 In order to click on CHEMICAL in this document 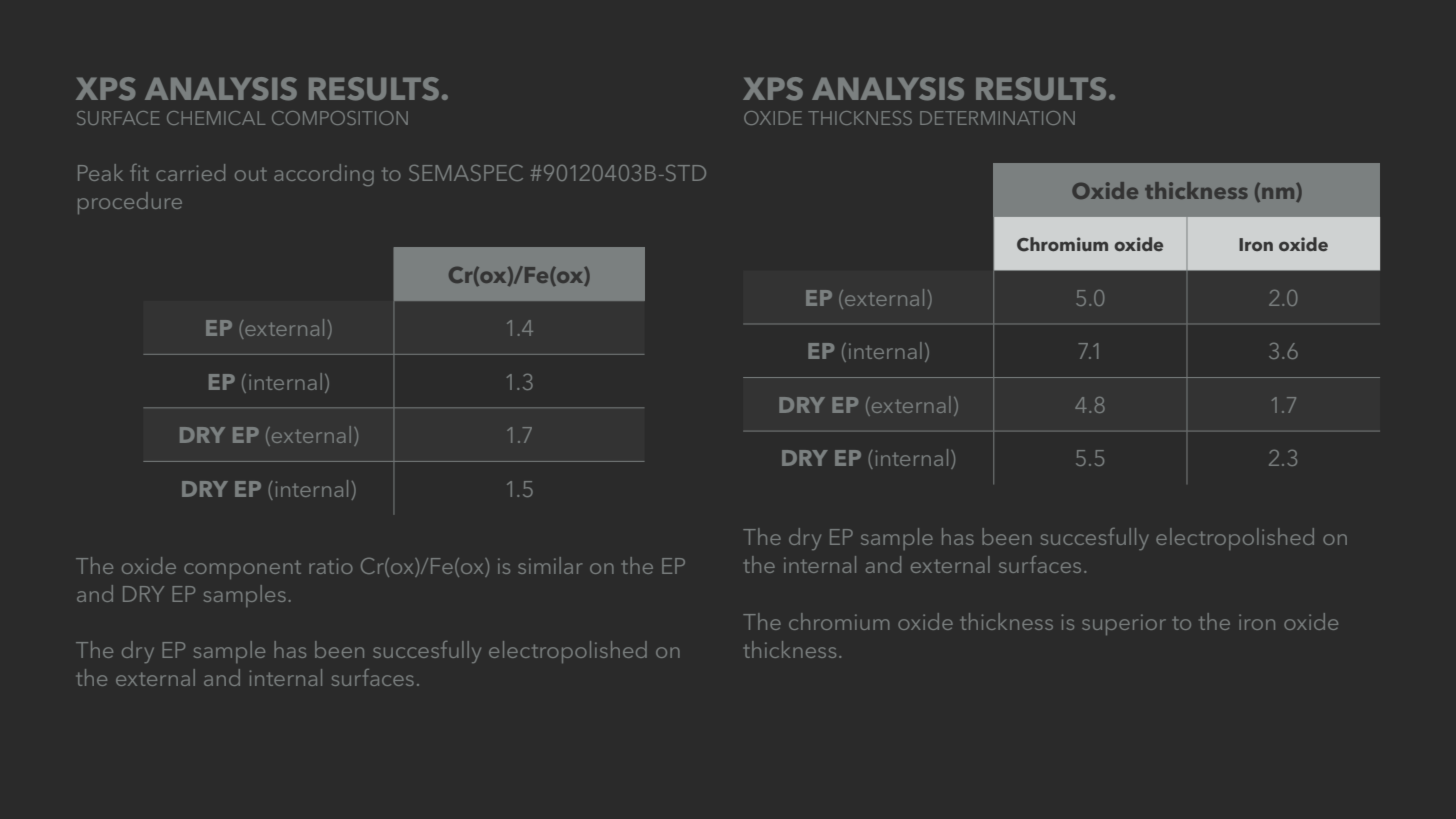, I will do `click(216, 118)`.
